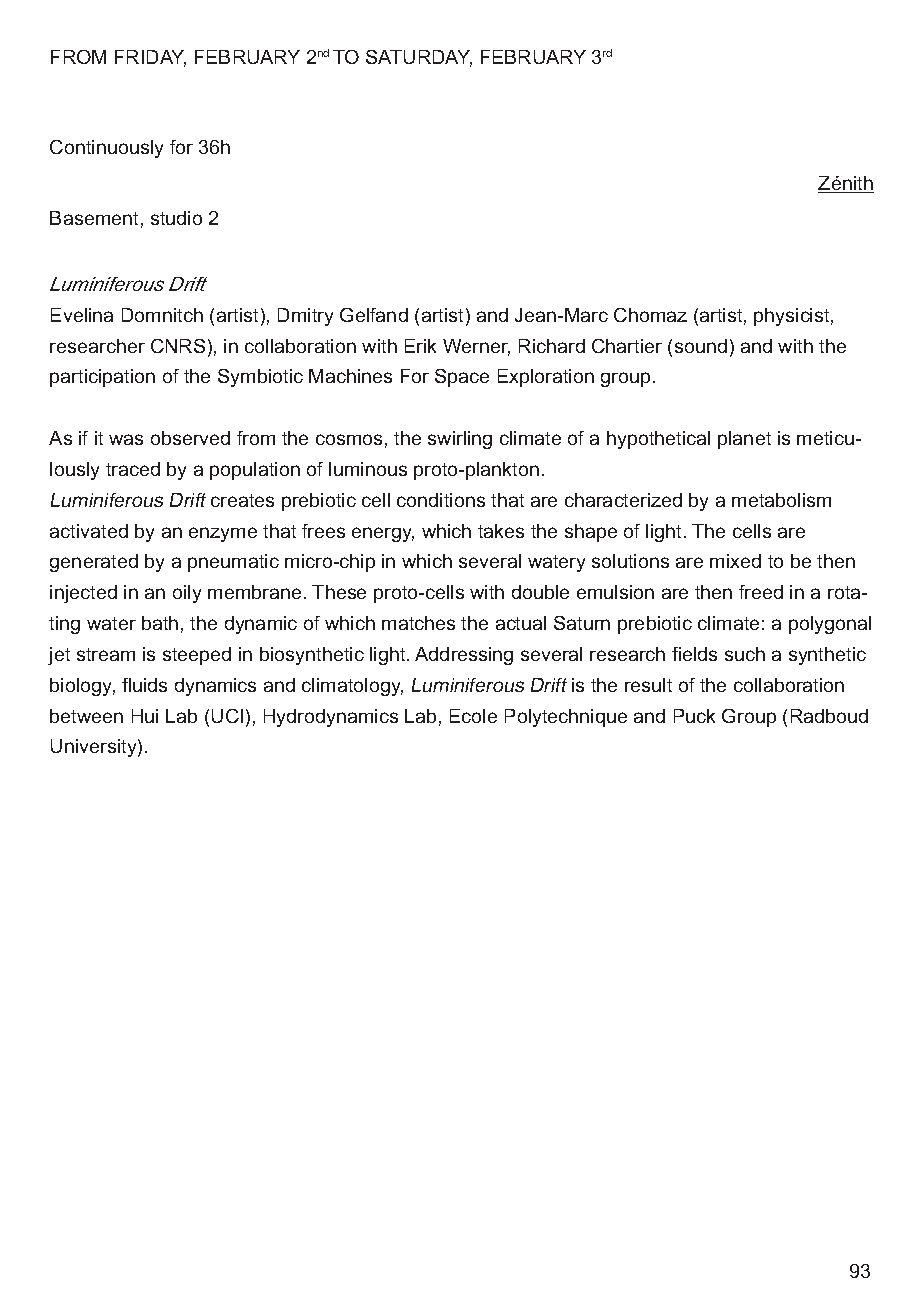  Describe the element at coordinates (176, 218) in the screenshot. I see `studio` at that location.
